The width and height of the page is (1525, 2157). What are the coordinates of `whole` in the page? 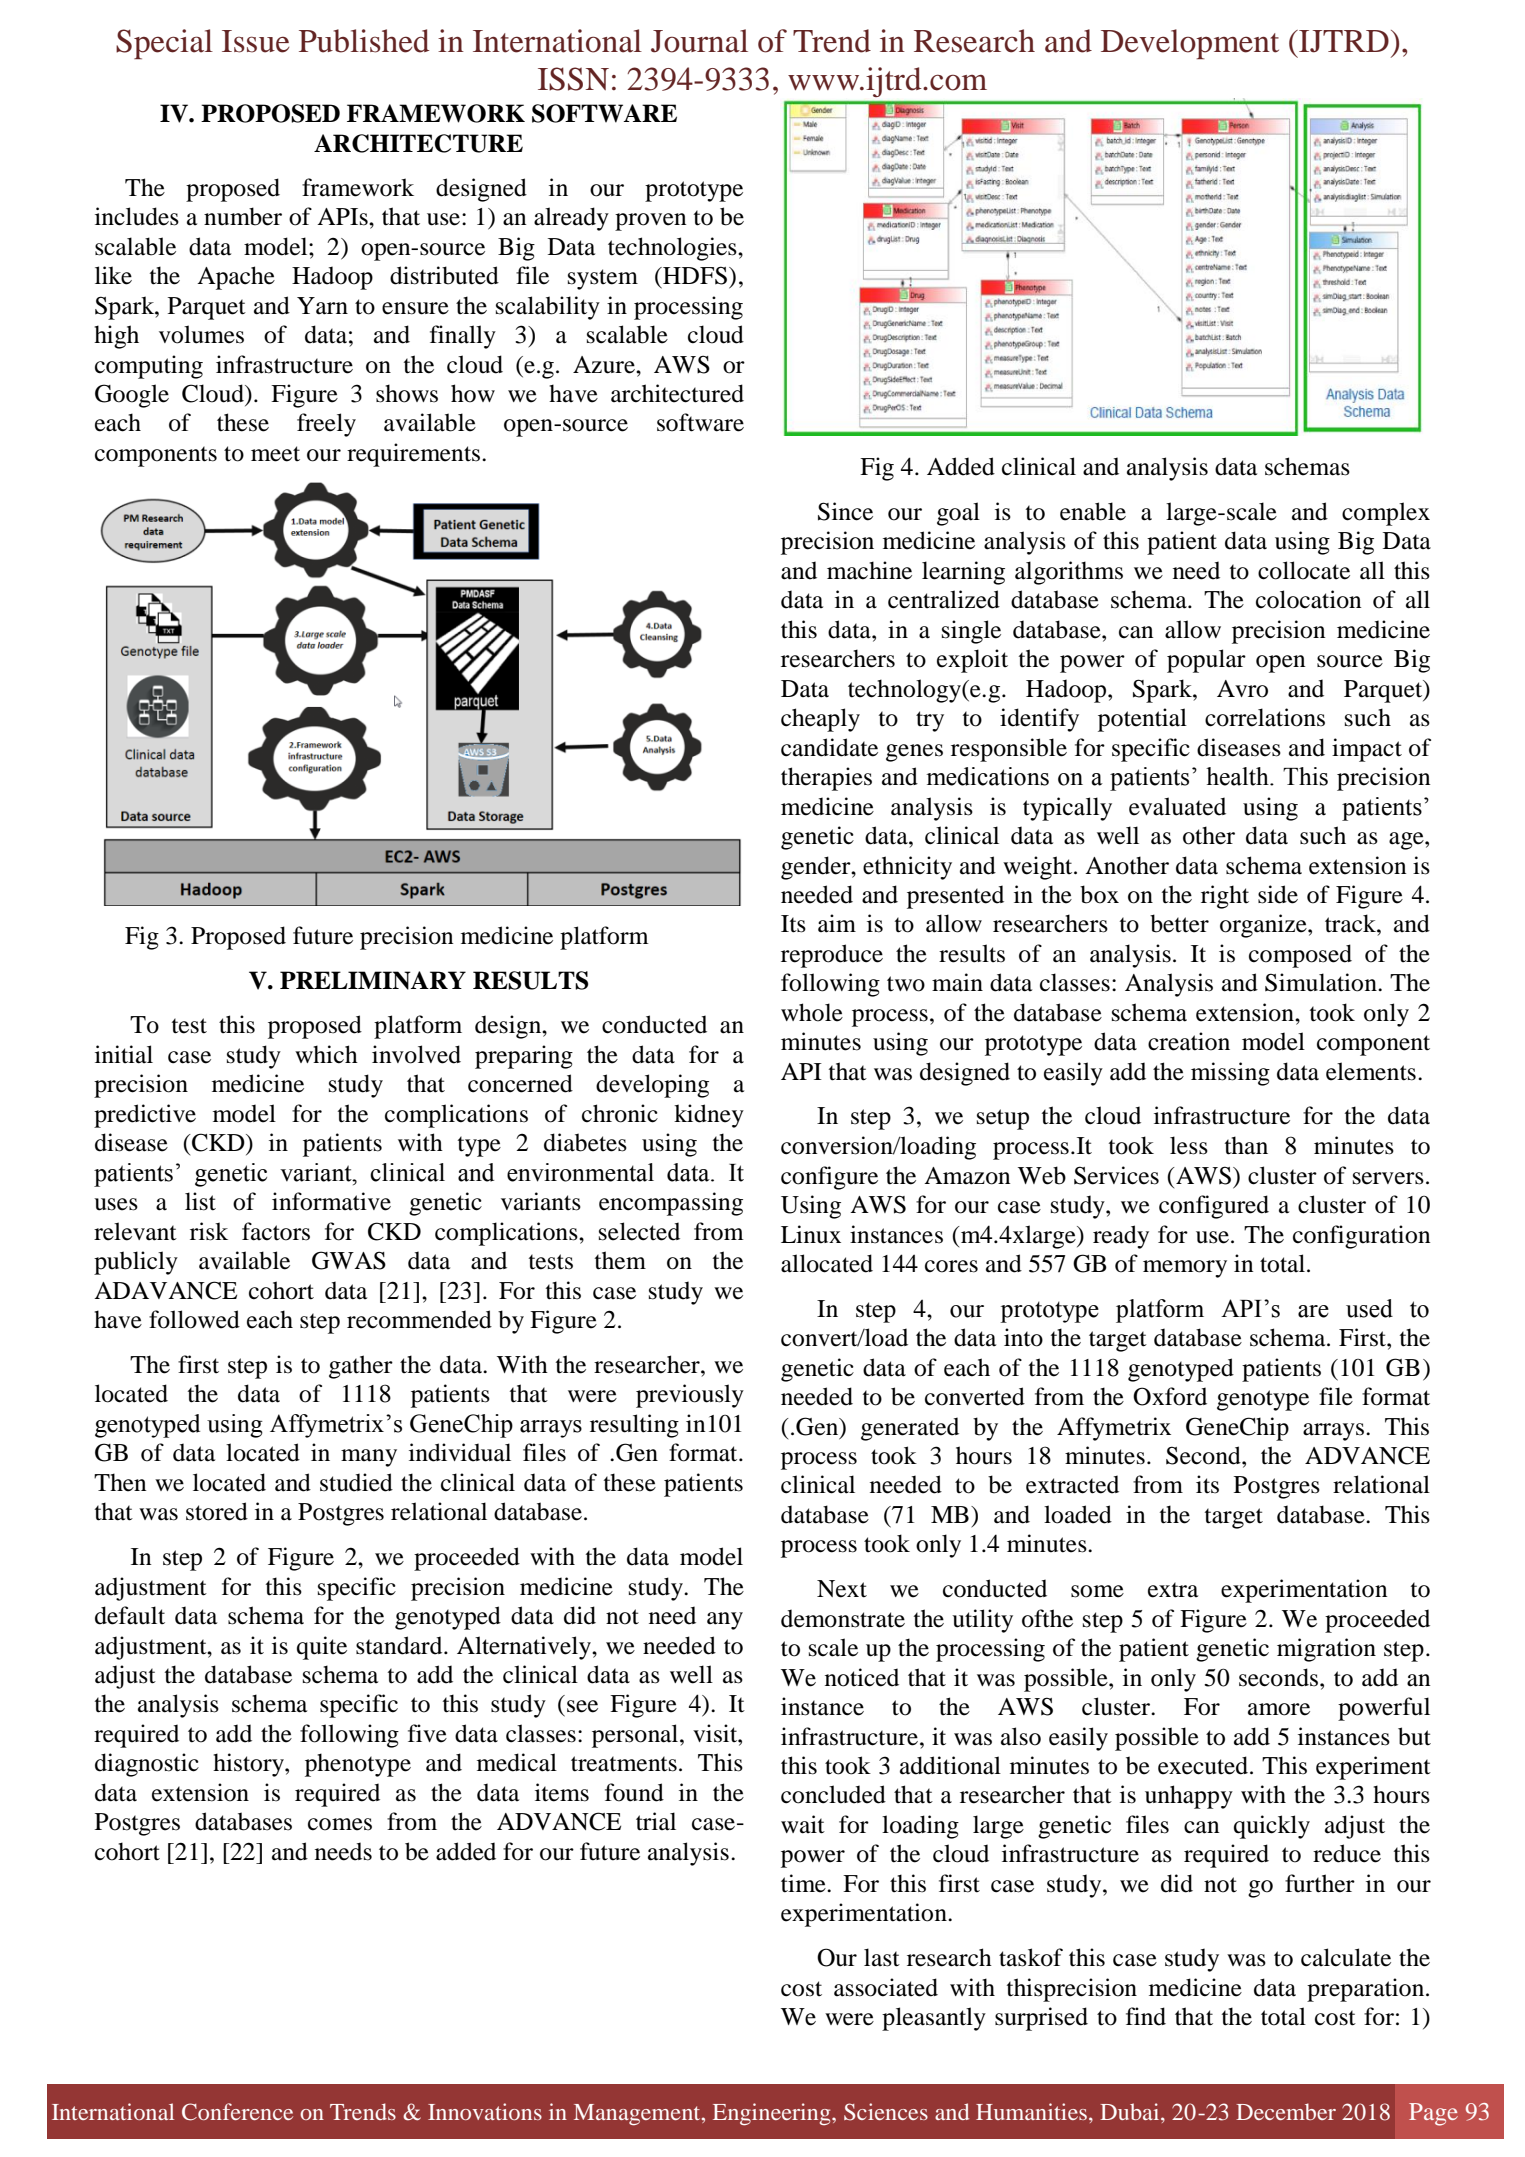 It's located at (812, 1012).
